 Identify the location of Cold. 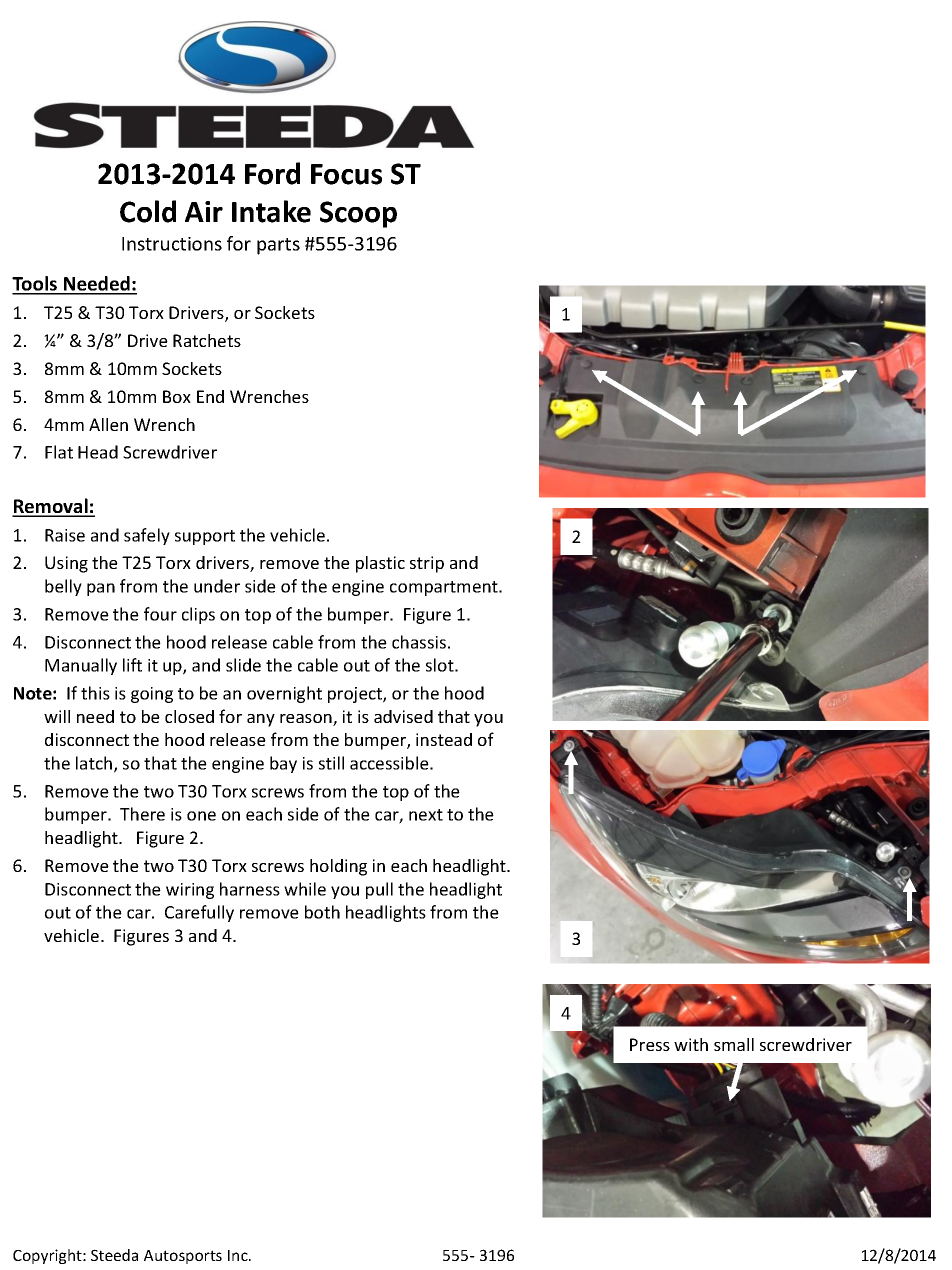
(148, 211).
